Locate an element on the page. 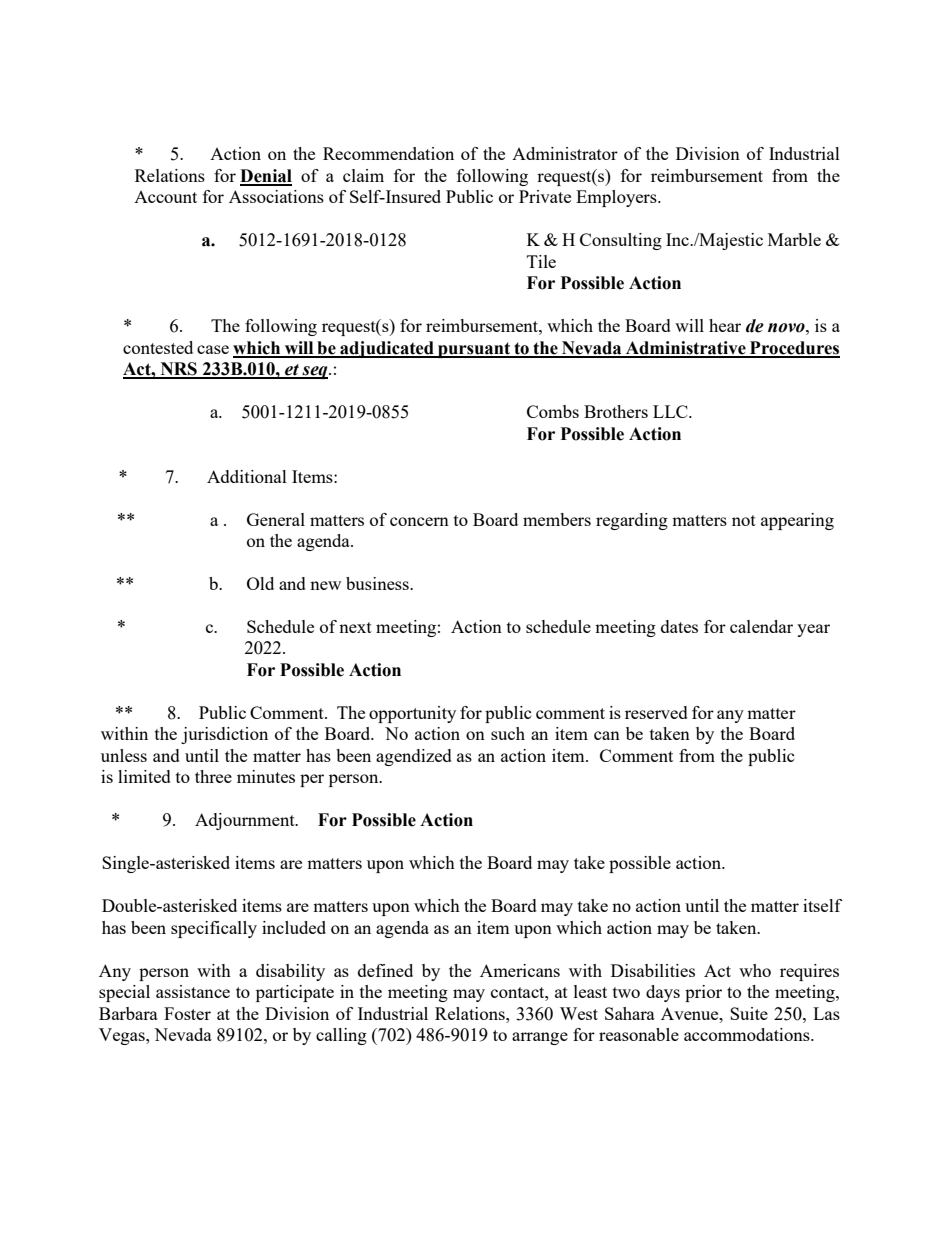 The width and height of the image is (952, 1233). Foster is located at coordinates (187, 1013).
